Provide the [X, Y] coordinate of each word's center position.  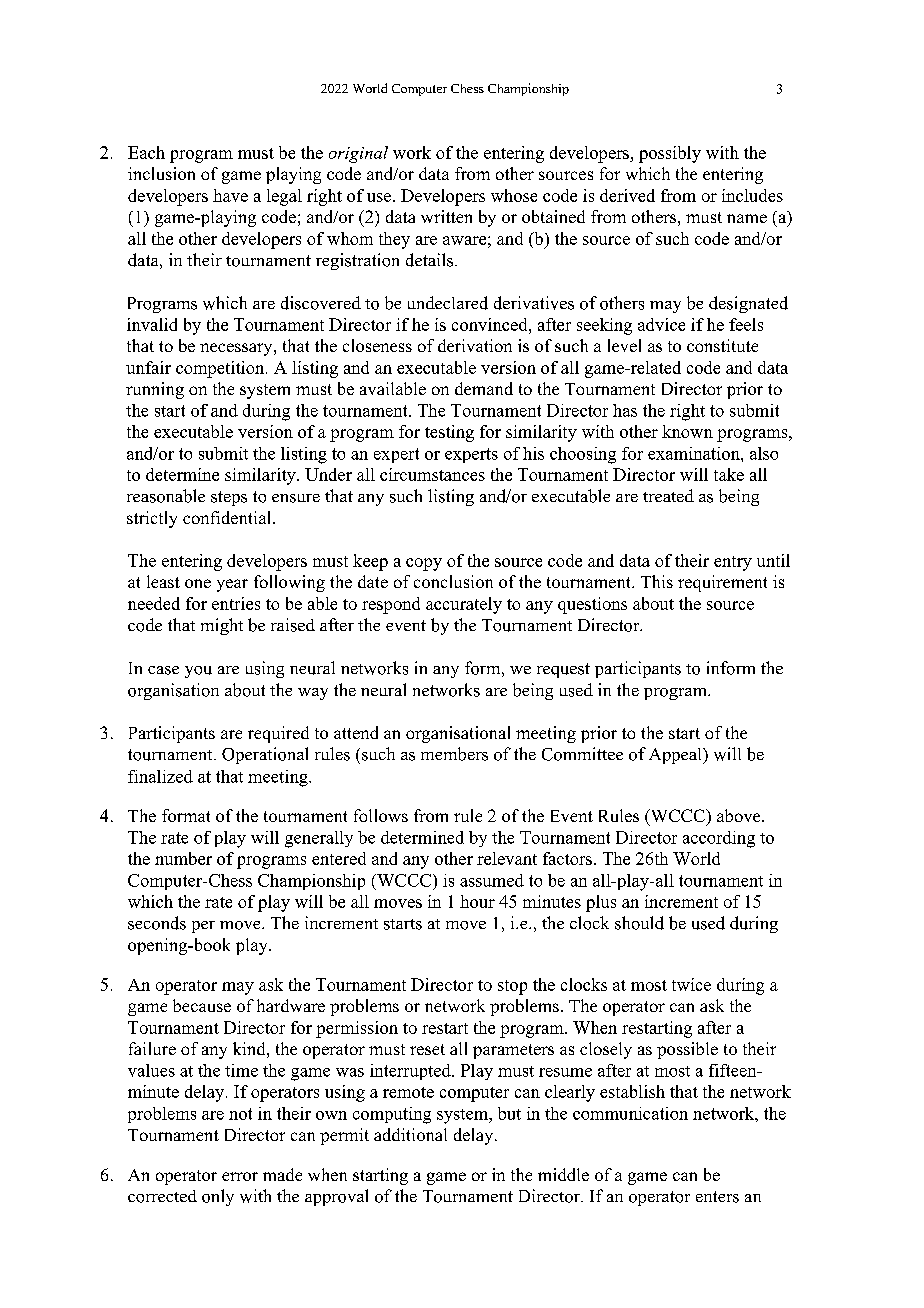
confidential [228, 517]
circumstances [432, 474]
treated [668, 495]
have [230, 195]
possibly [670, 154]
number [183, 858]
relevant [507, 858]
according [719, 839]
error [240, 1176]
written [446, 216]
